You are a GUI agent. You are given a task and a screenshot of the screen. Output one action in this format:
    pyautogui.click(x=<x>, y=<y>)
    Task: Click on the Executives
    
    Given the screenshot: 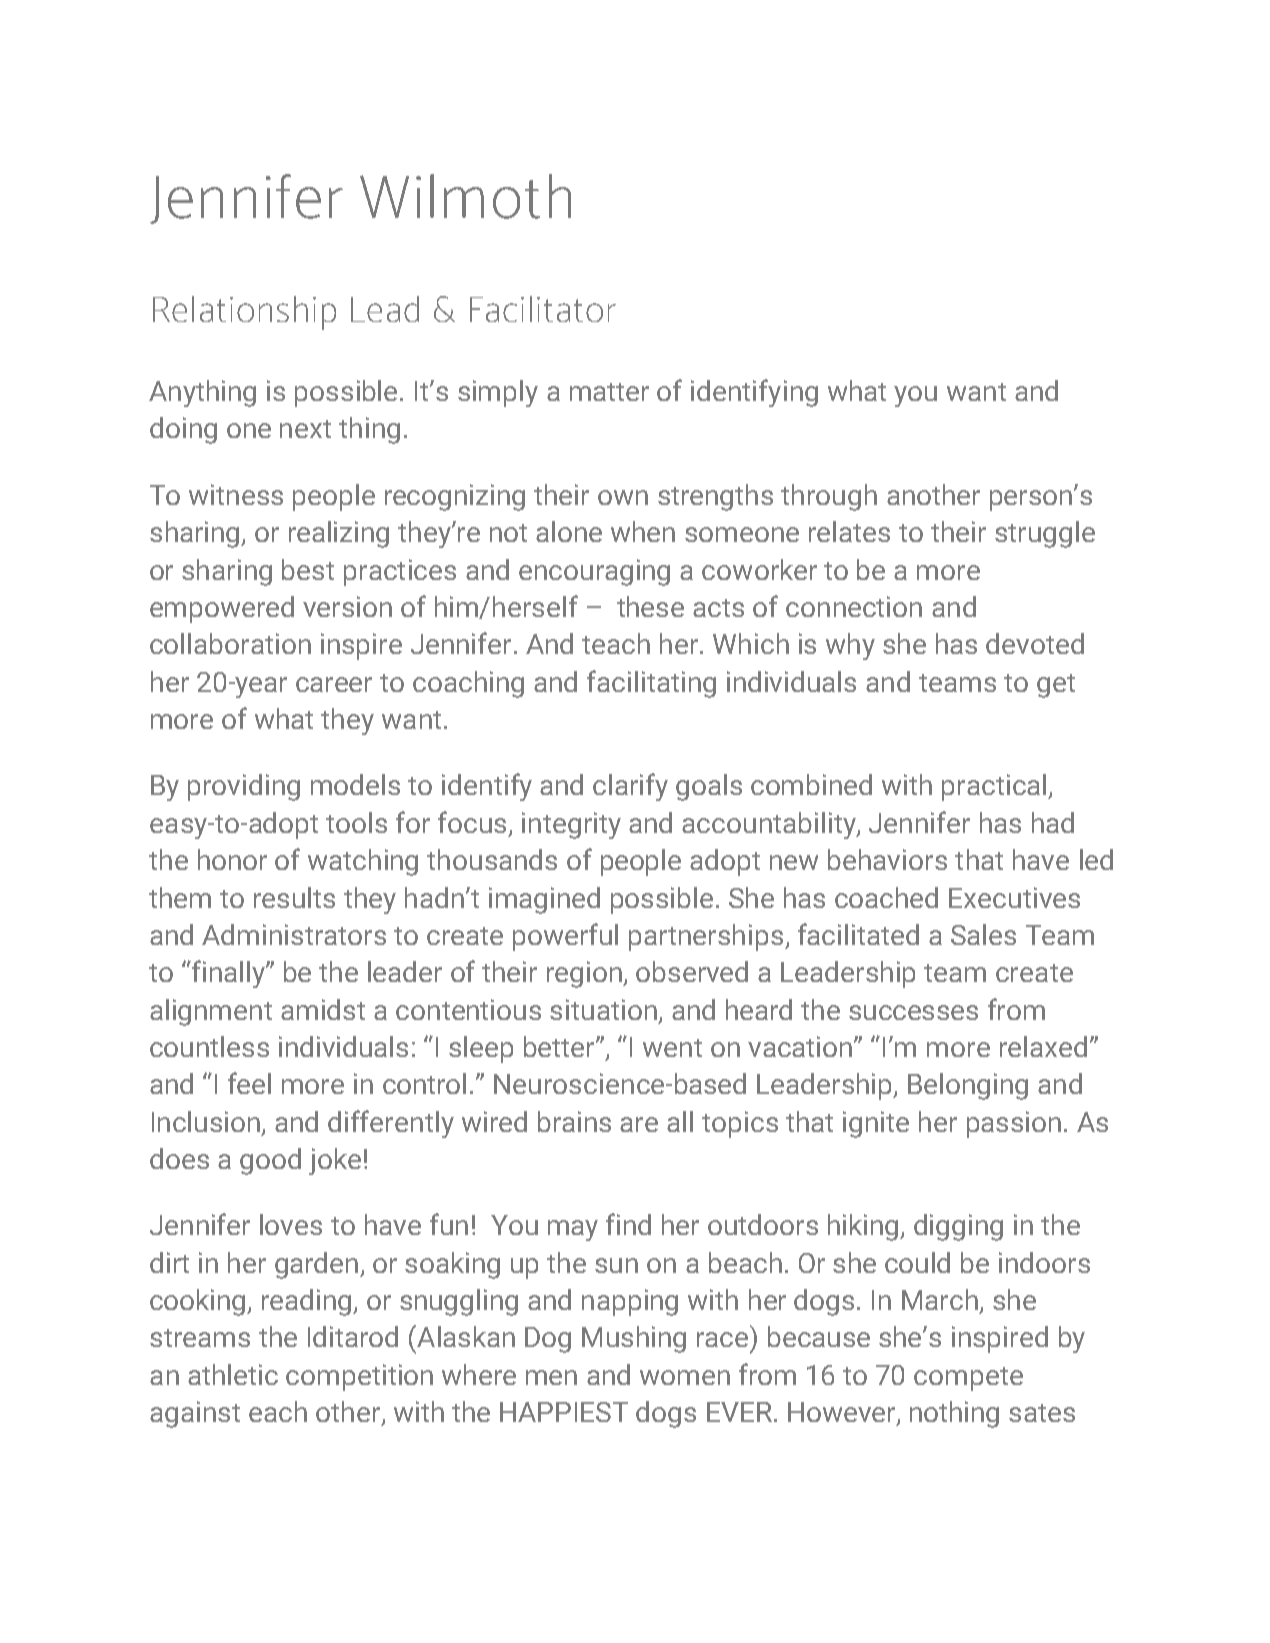 What is the action you would take?
    pyautogui.click(x=1014, y=897)
